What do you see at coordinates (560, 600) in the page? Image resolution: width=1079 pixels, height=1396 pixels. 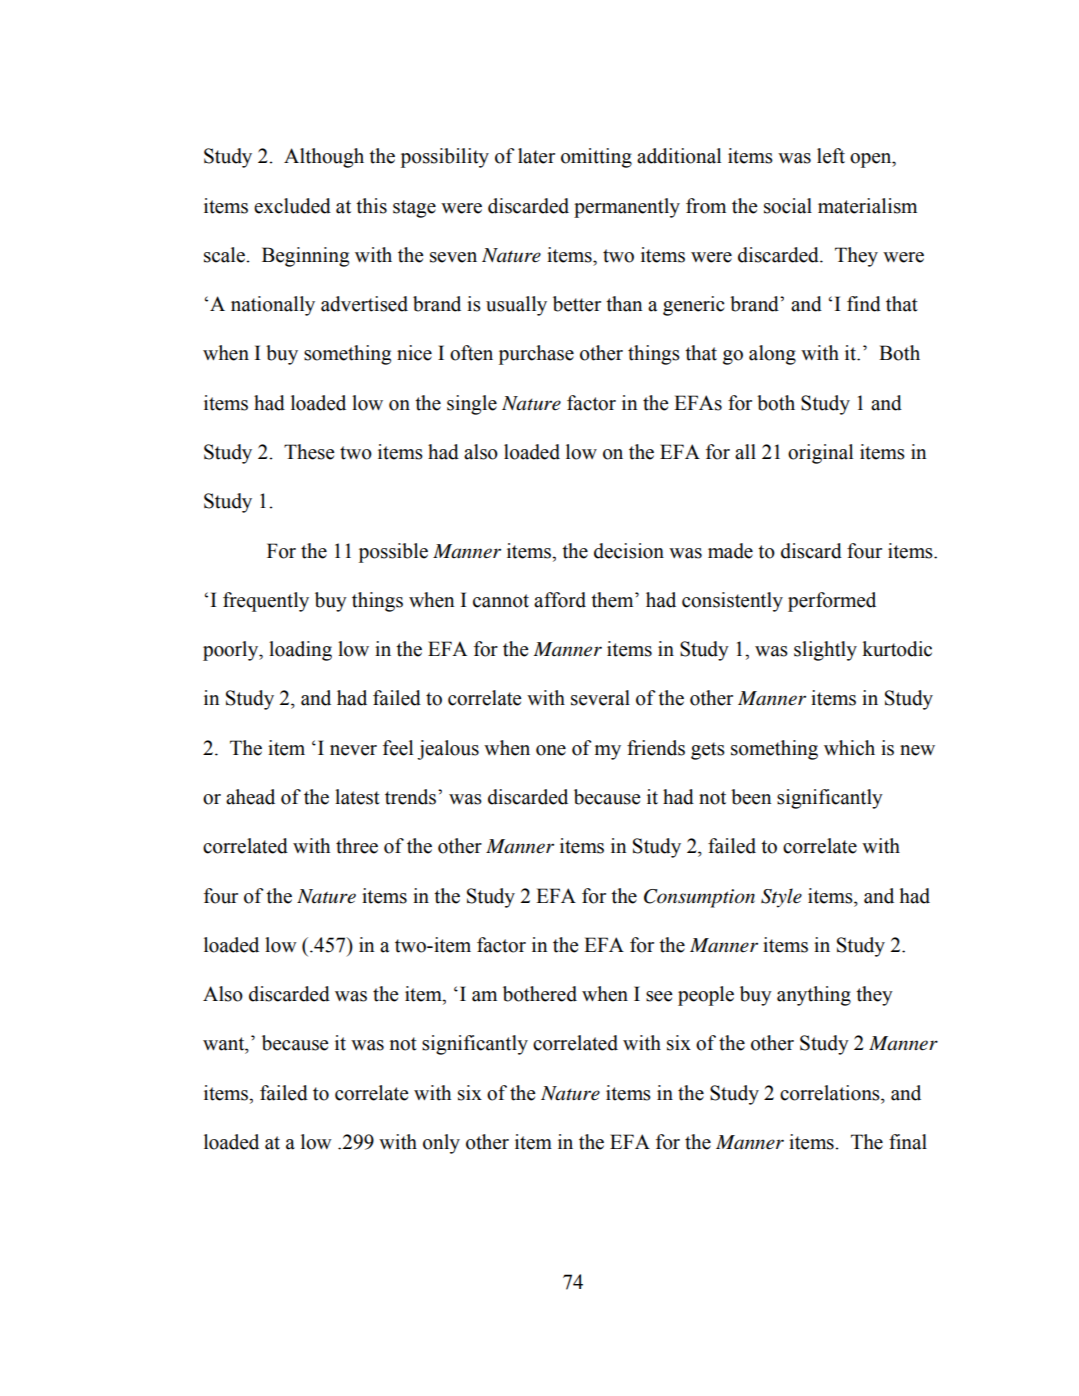 I see `afford` at bounding box center [560, 600].
